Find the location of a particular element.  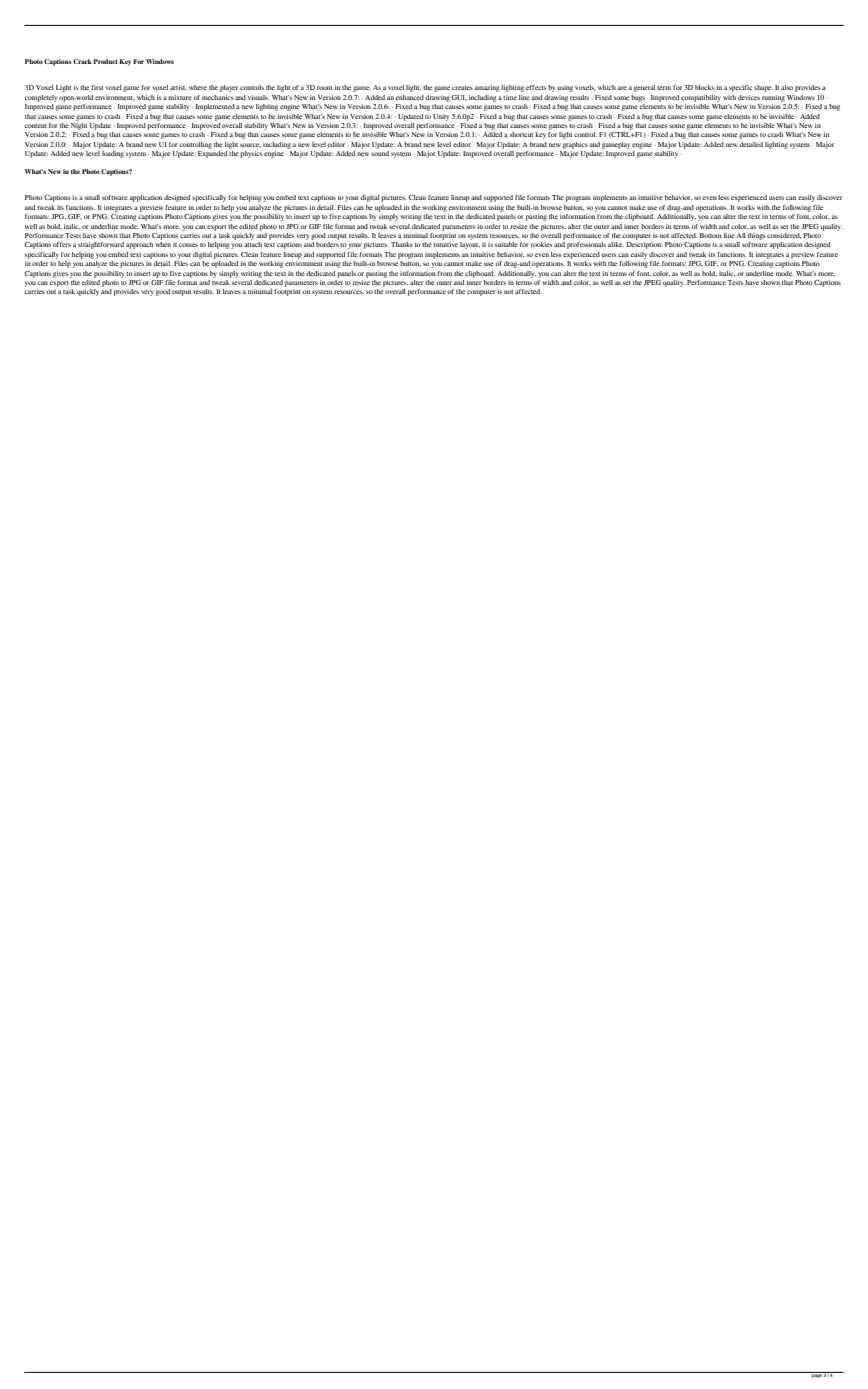

straightforward is located at coordinates (101, 245).
